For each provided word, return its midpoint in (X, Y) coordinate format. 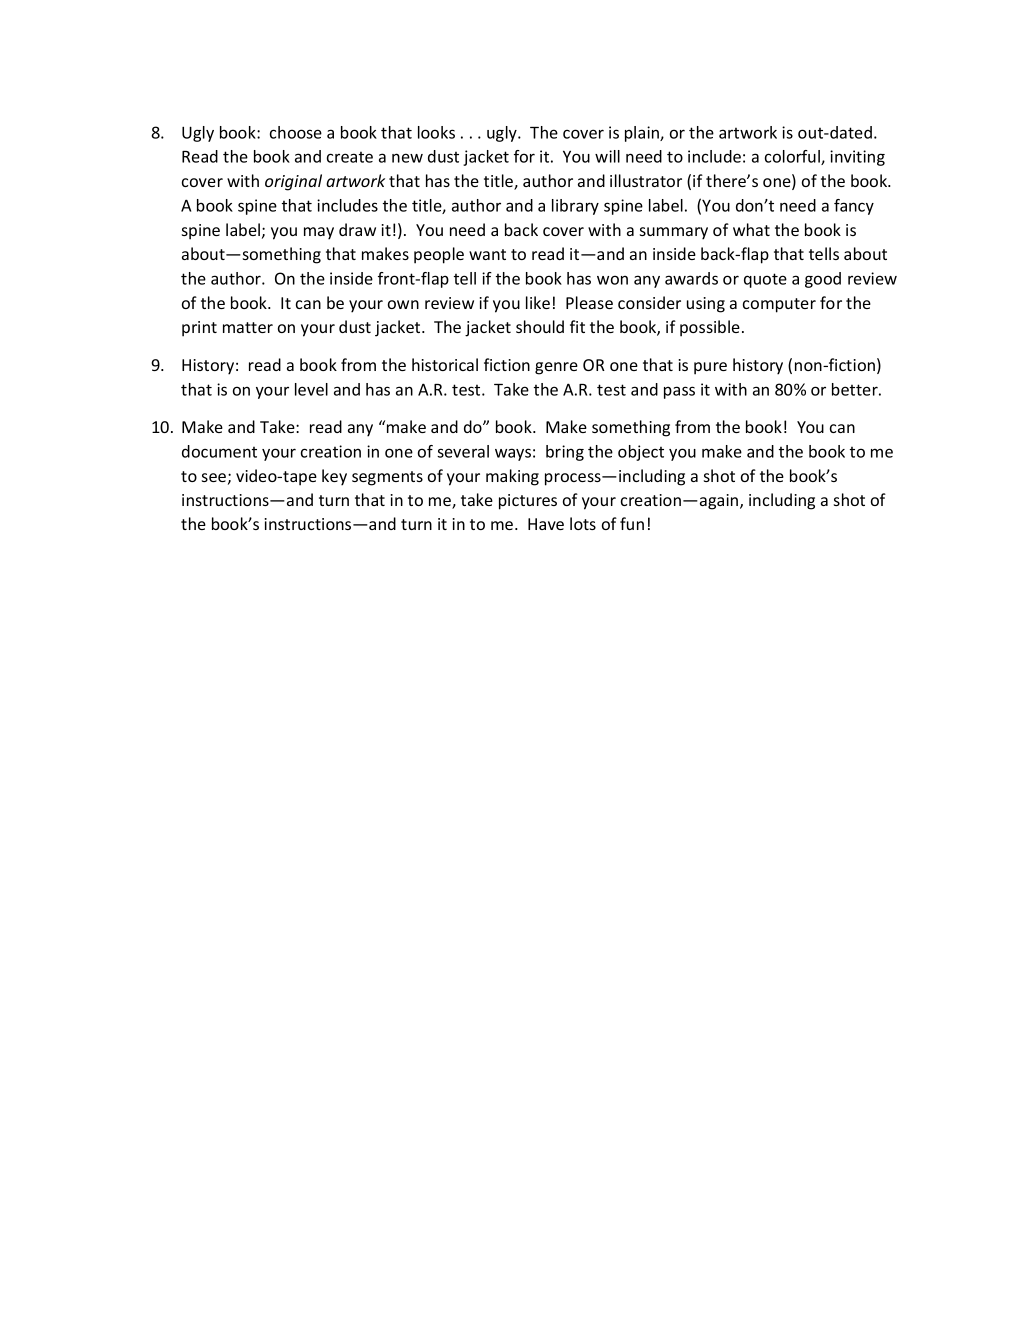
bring (565, 453)
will (607, 156)
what (751, 229)
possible (710, 328)
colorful (793, 157)
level (311, 389)
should (540, 326)
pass (679, 392)
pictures (528, 502)
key (334, 477)
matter (248, 327)
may (319, 233)
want (487, 254)
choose (296, 132)
